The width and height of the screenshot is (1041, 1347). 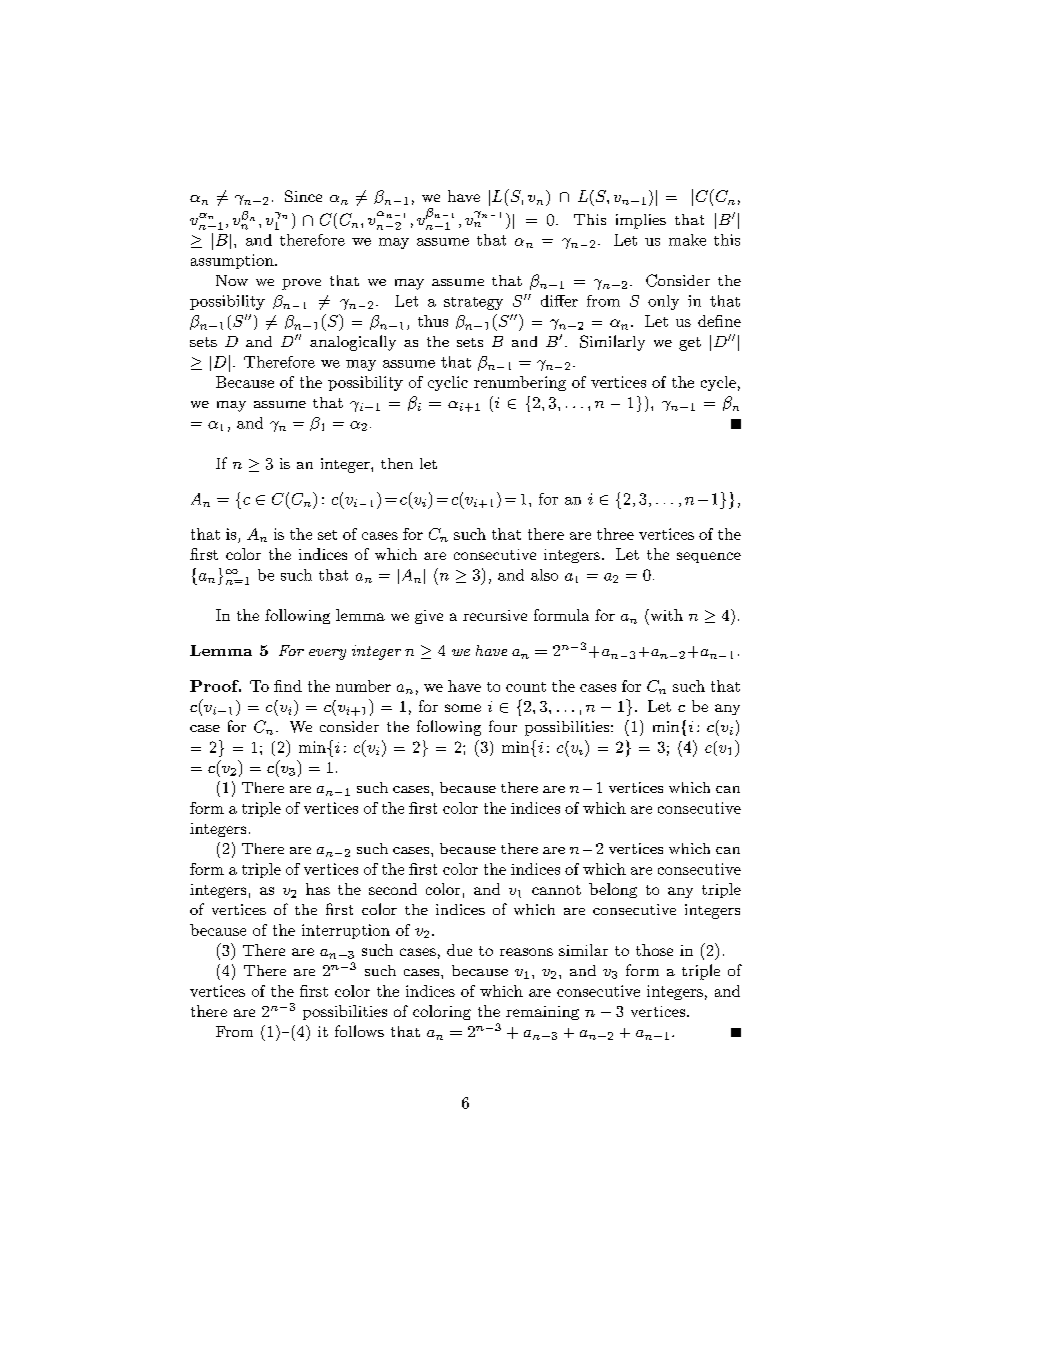 What do you see at coordinates (665, 615) in the screenshot?
I see `with` at bounding box center [665, 615].
